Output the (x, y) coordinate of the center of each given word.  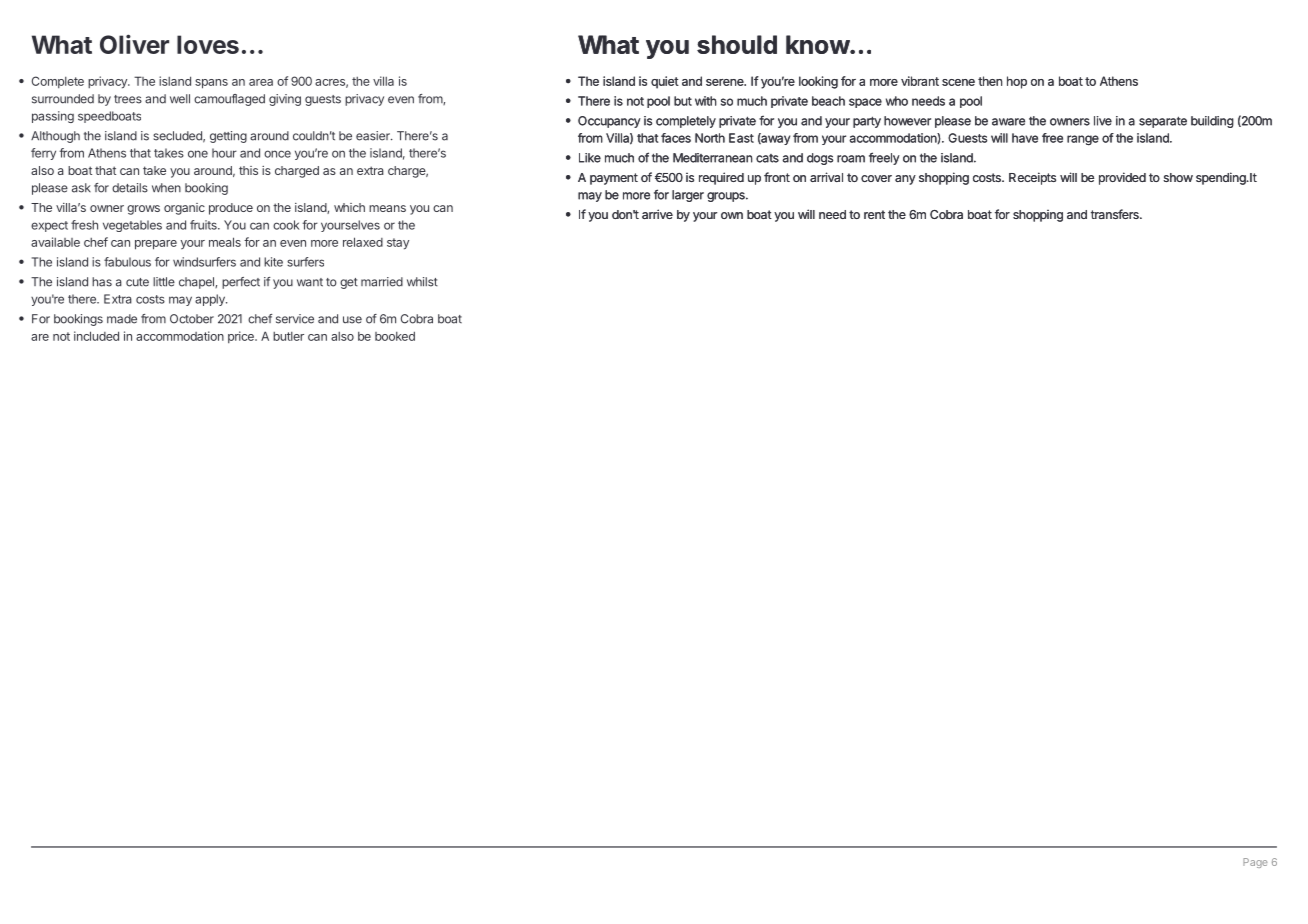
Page (1255, 863)
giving (285, 100)
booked (395, 336)
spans (211, 84)
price (242, 337)
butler (288, 336)
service (295, 319)
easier (374, 136)
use (352, 320)
